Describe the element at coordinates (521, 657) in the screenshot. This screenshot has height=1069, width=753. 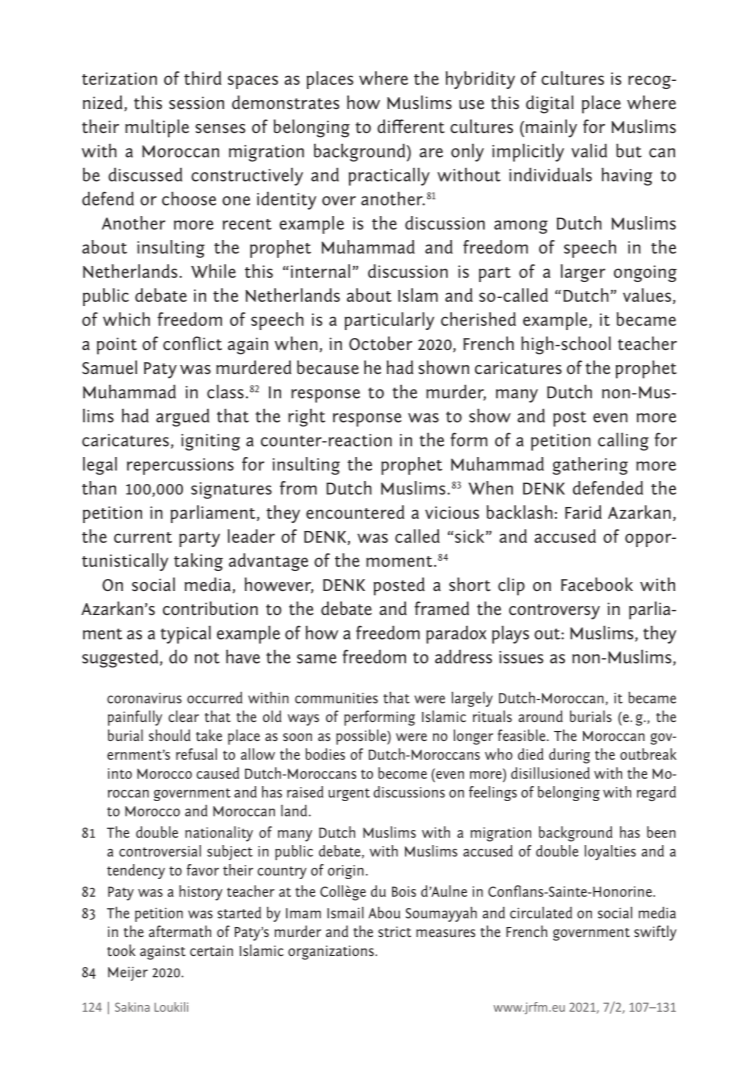
I see `issues` at that location.
